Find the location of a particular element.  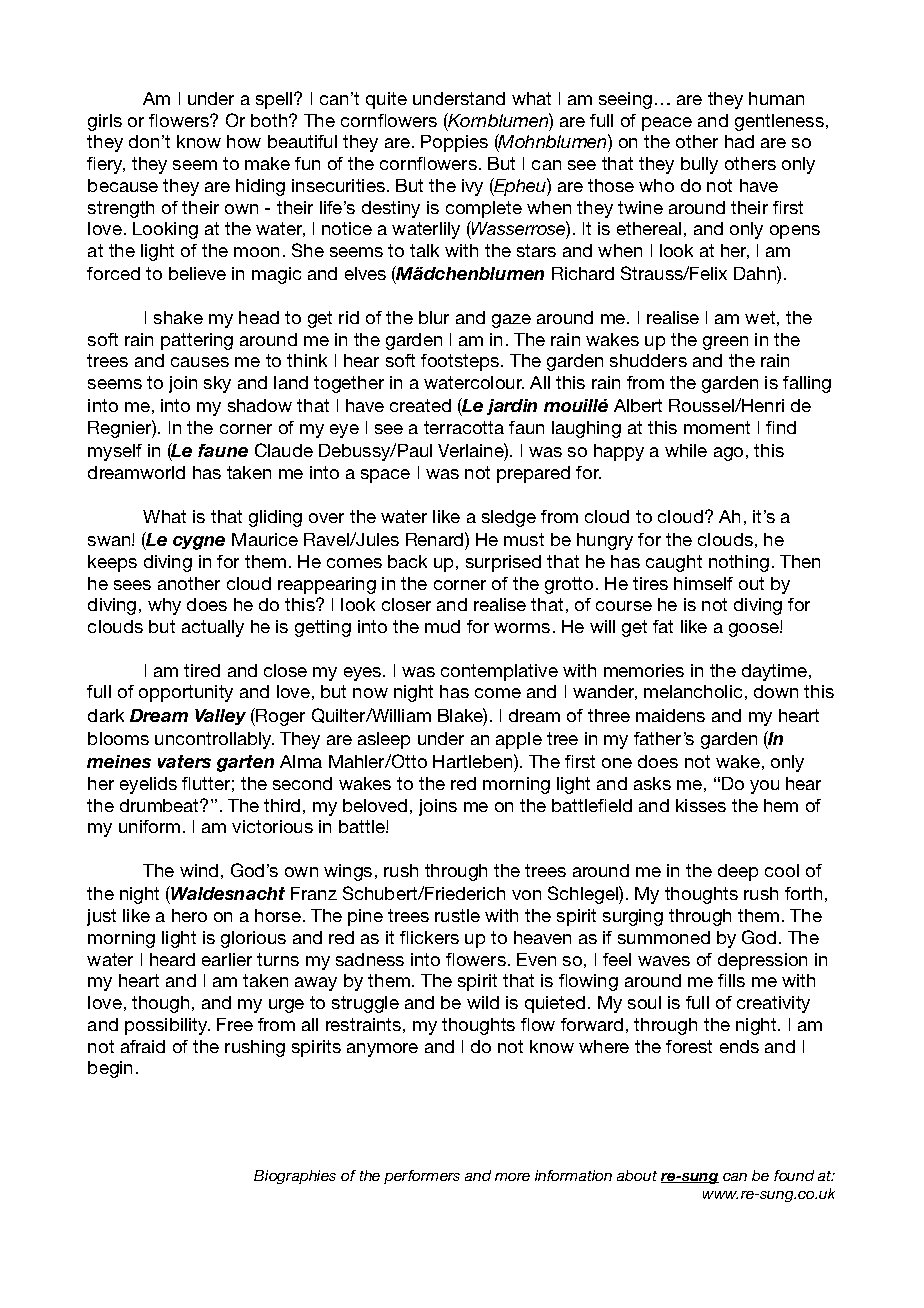

Poppies is located at coordinates (454, 143).
